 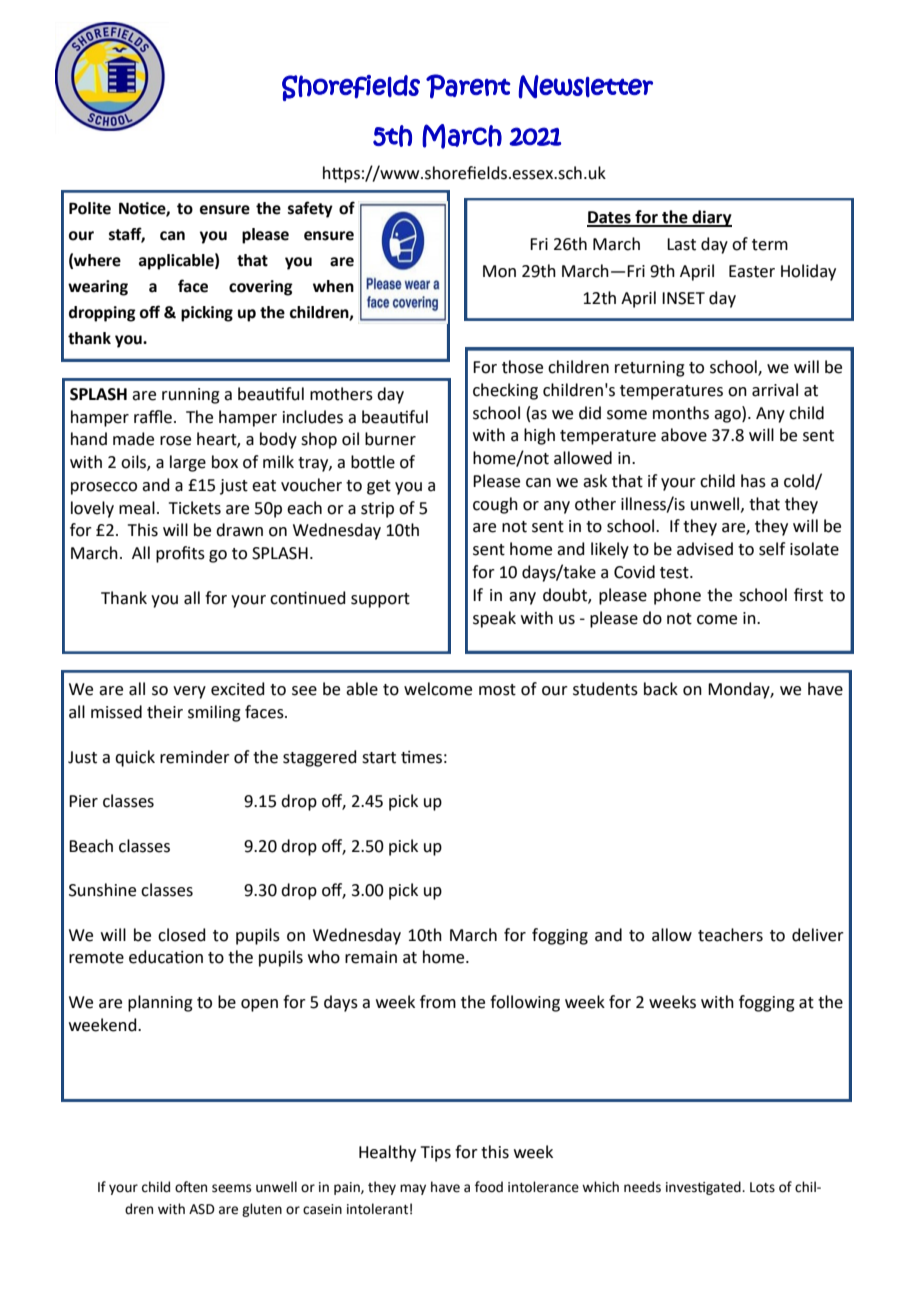 I want to click on reminder, so click(x=195, y=757).
